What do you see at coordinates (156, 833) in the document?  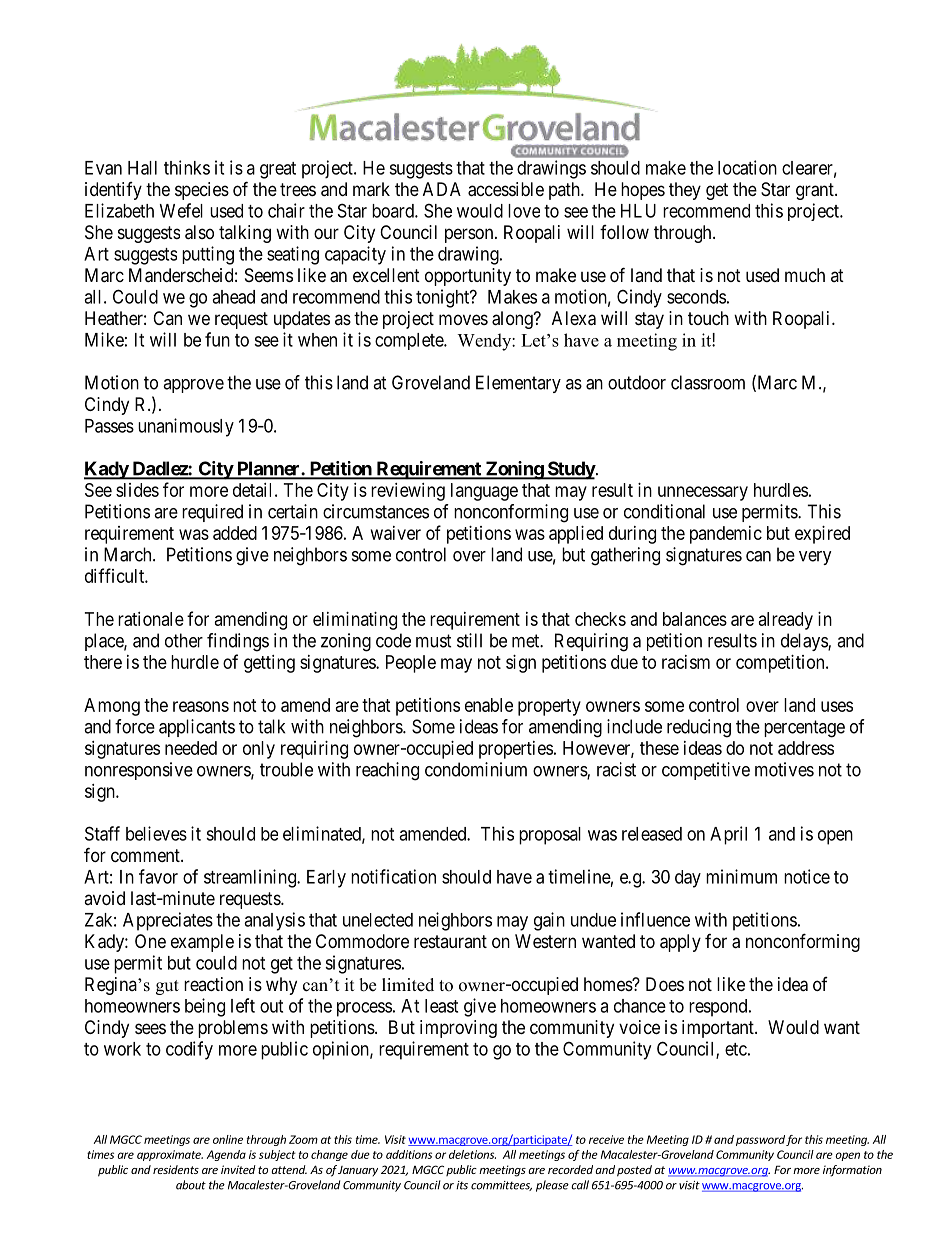 I see `believes` at bounding box center [156, 833].
